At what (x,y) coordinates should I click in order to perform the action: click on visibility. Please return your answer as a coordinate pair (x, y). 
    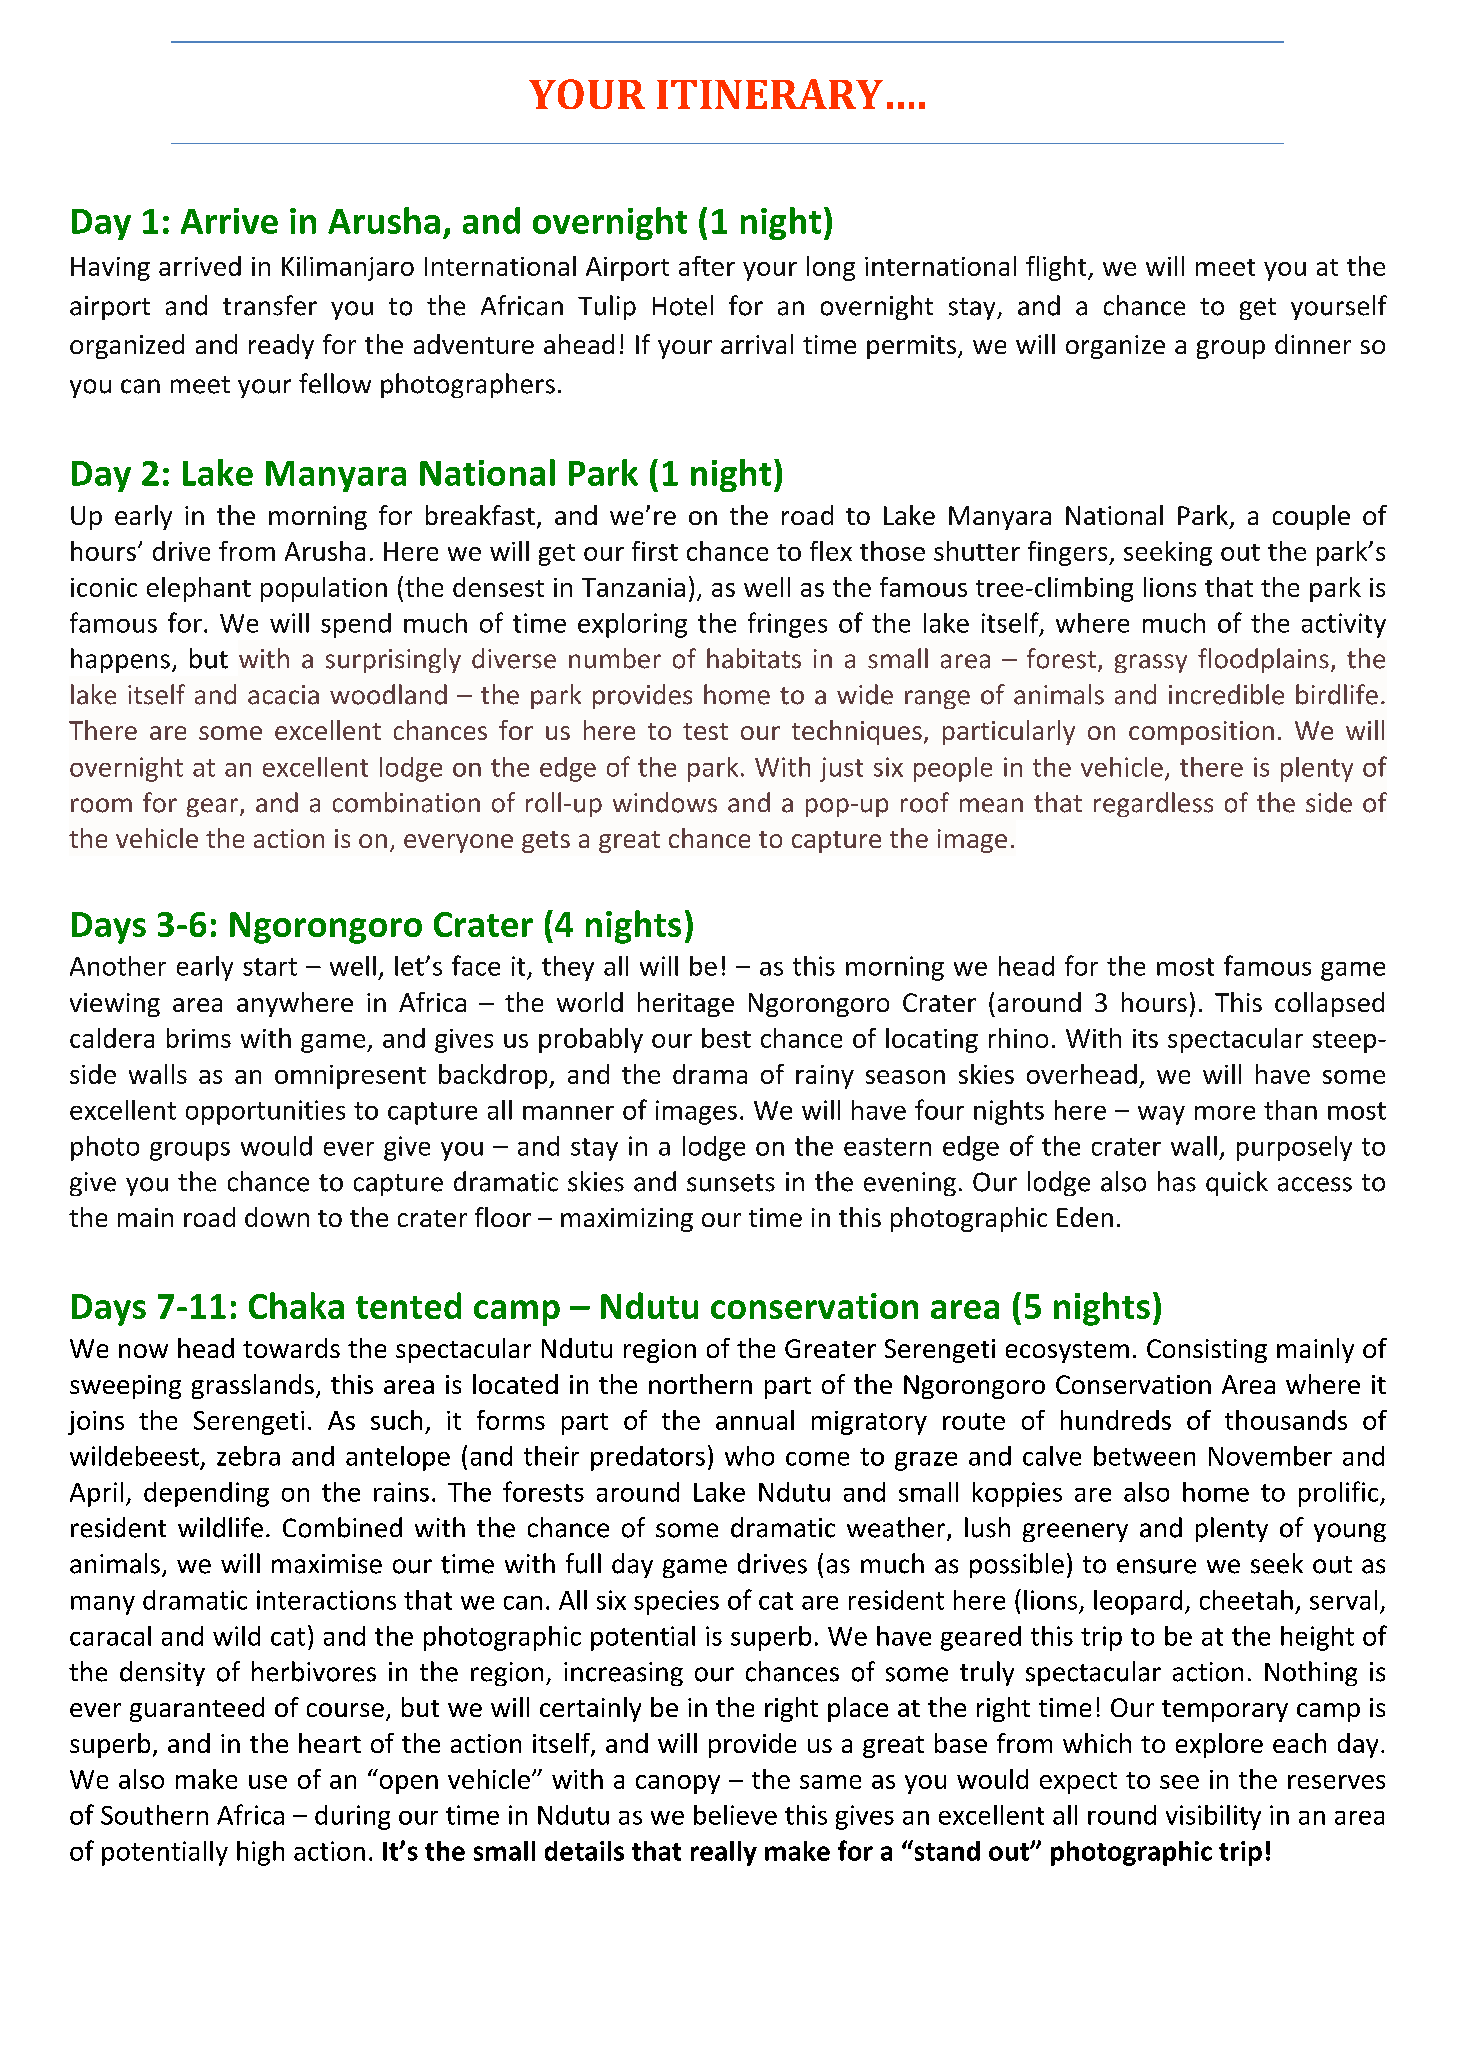
    Looking at the image, I should click on (1213, 1817).
